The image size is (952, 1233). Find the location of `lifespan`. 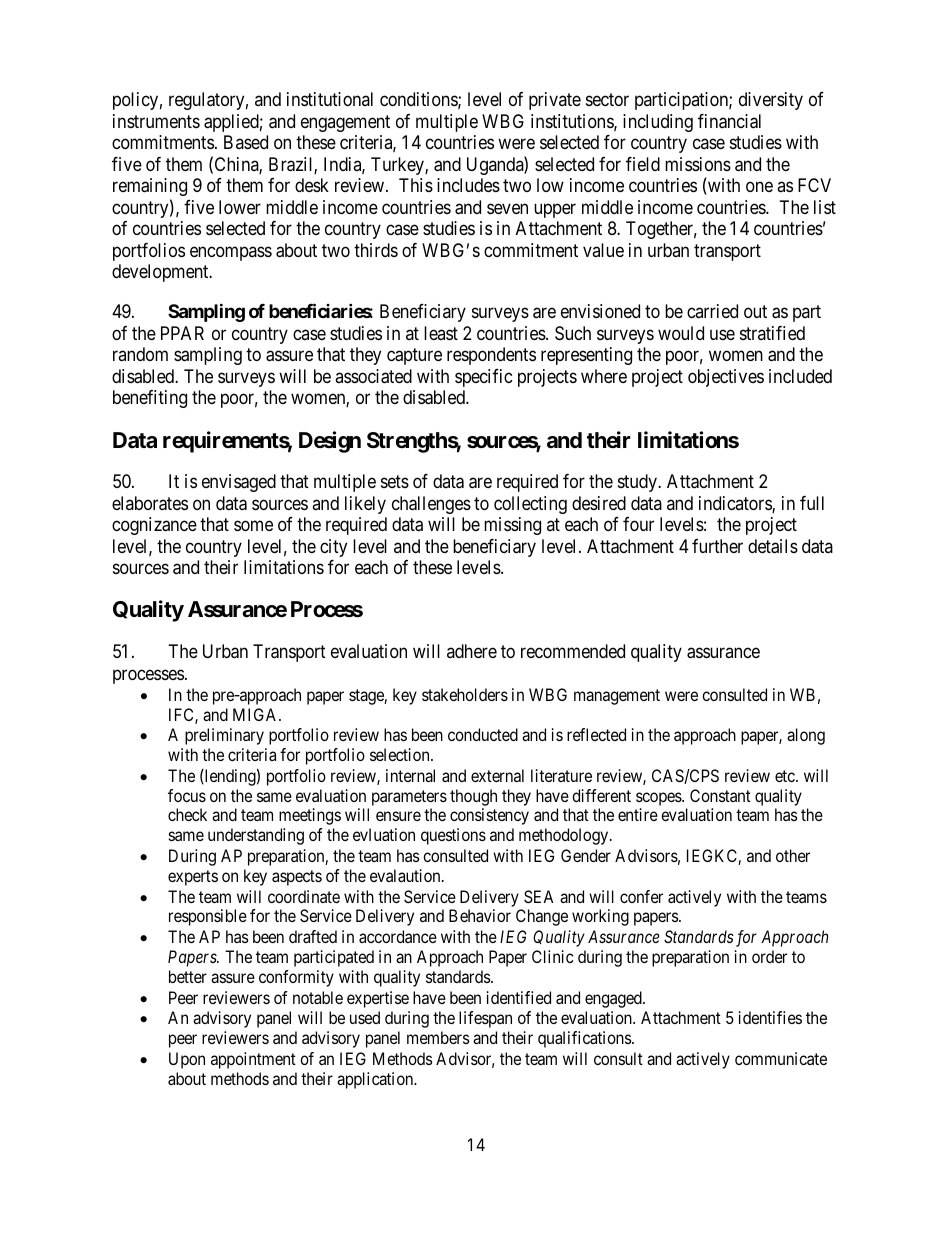

lifespan is located at coordinates (485, 1019).
